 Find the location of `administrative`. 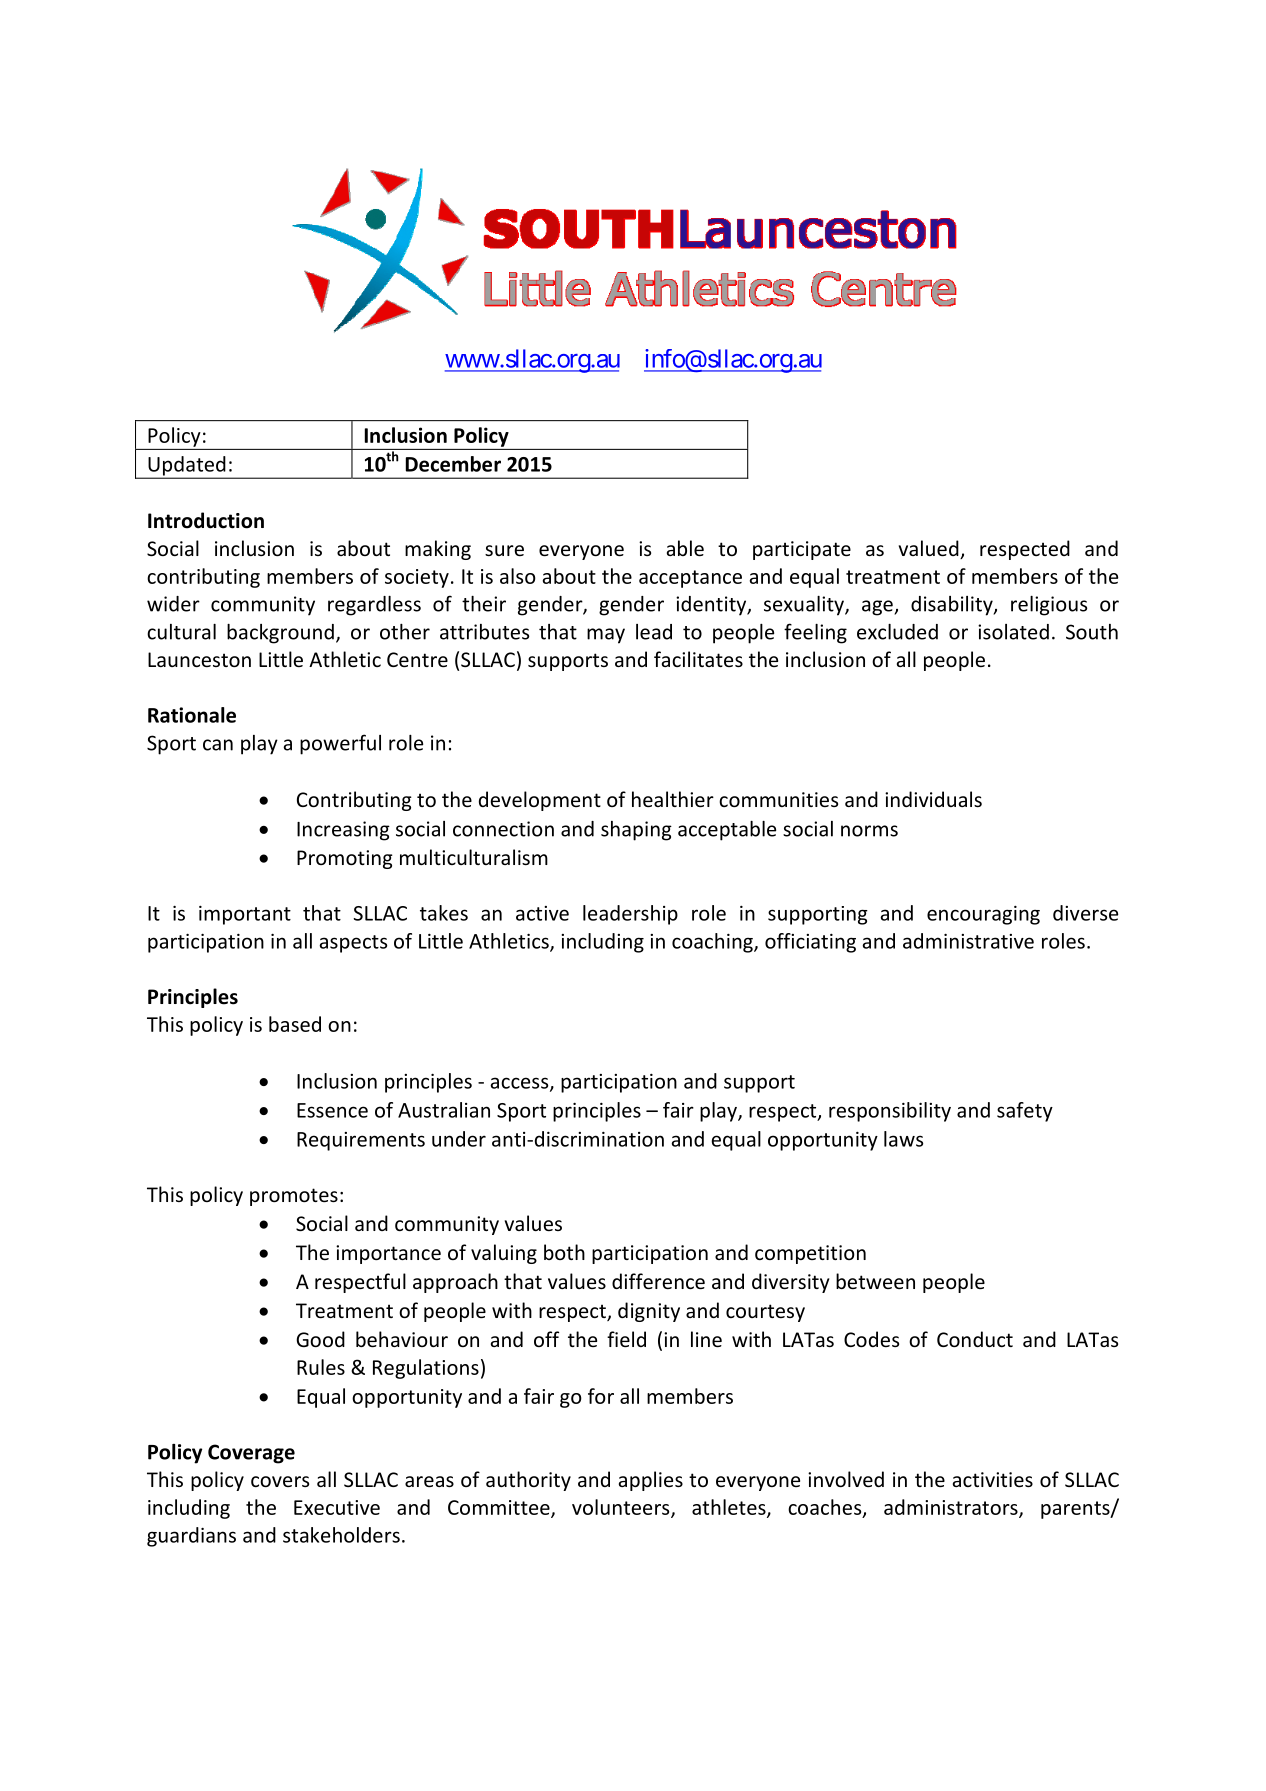

administrative is located at coordinates (968, 941).
